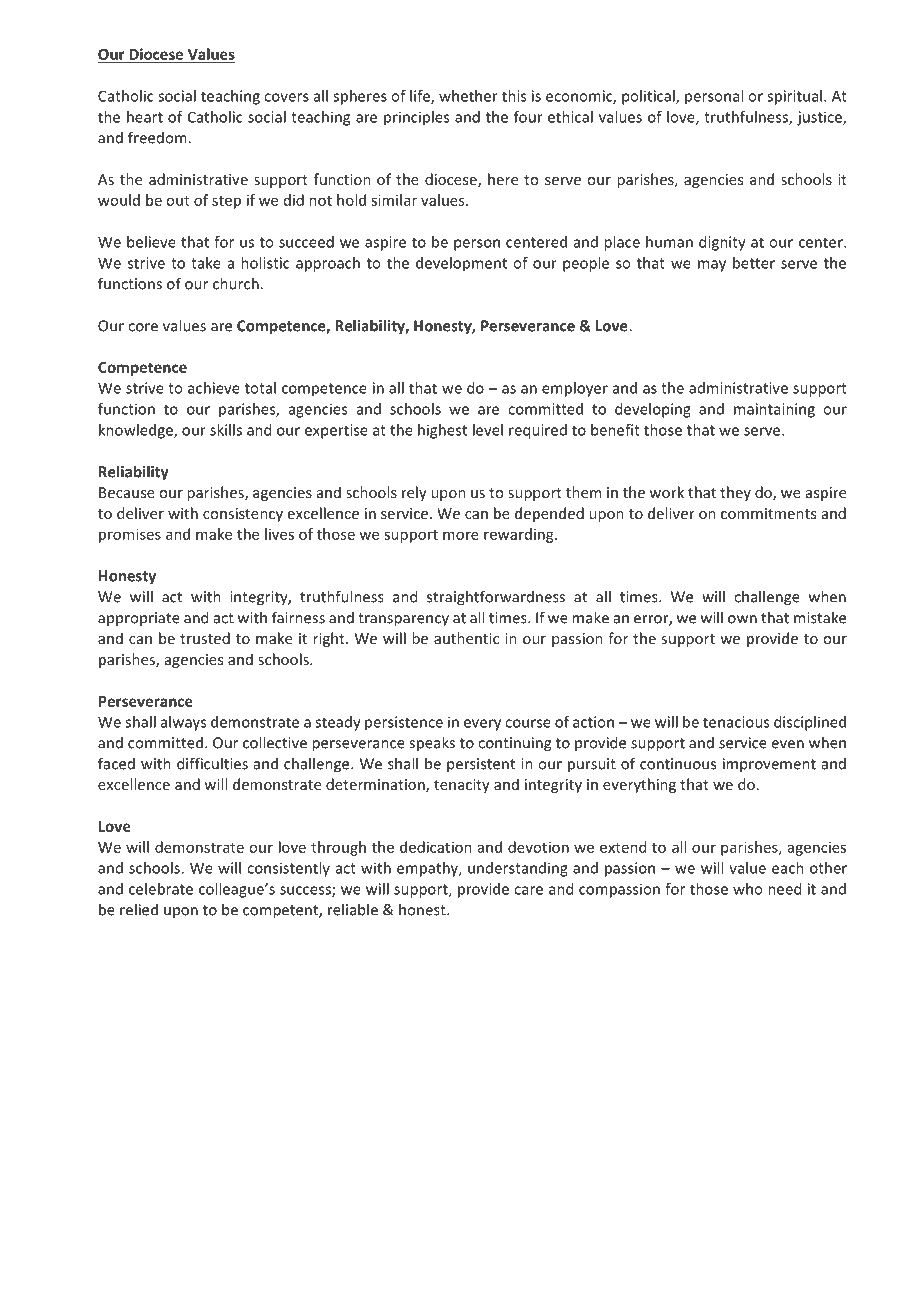 The width and height of the screenshot is (924, 1308). What do you see at coordinates (735, 493) in the screenshot?
I see `they` at bounding box center [735, 493].
